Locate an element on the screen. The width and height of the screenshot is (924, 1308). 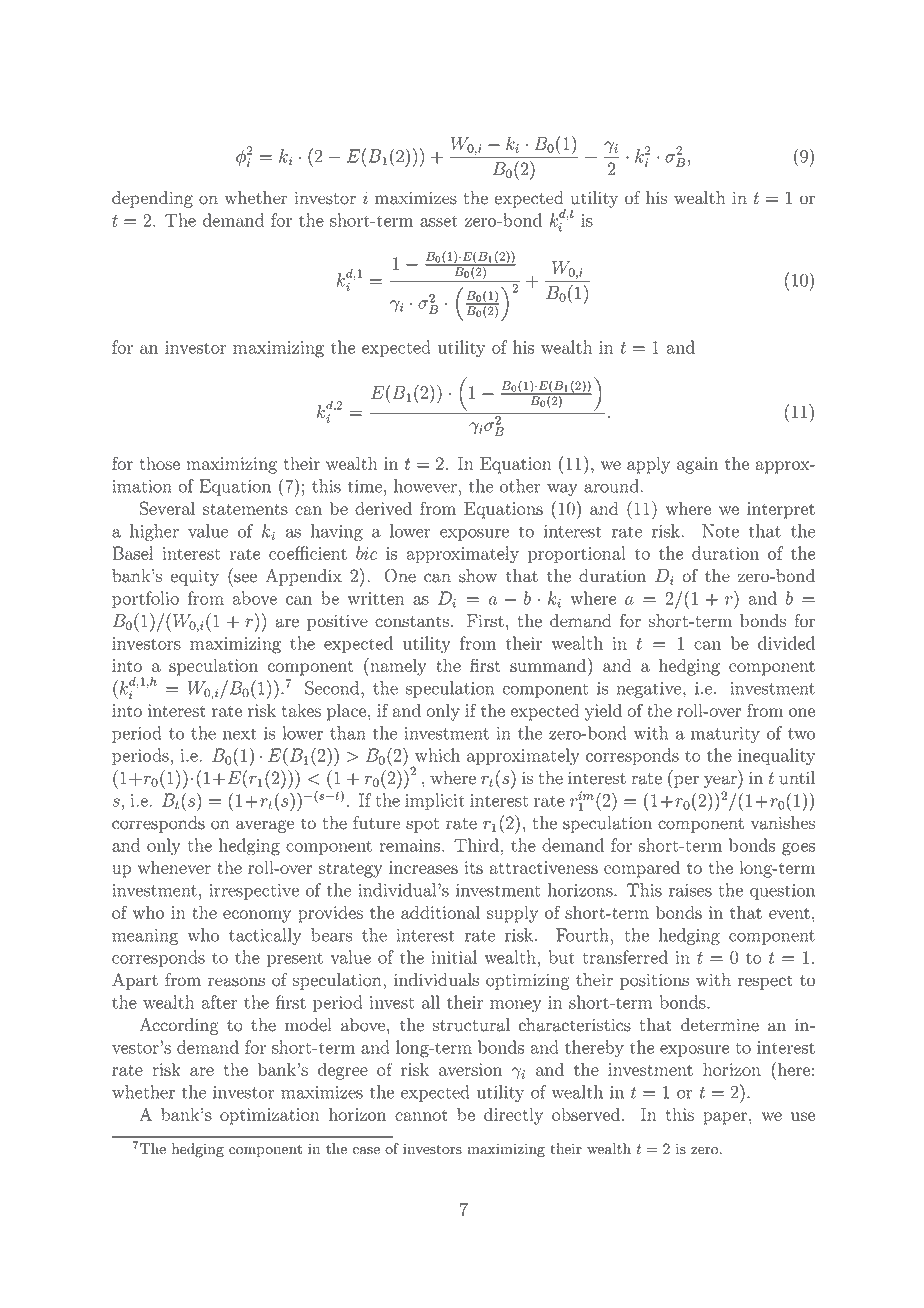
Note is located at coordinates (720, 531).
